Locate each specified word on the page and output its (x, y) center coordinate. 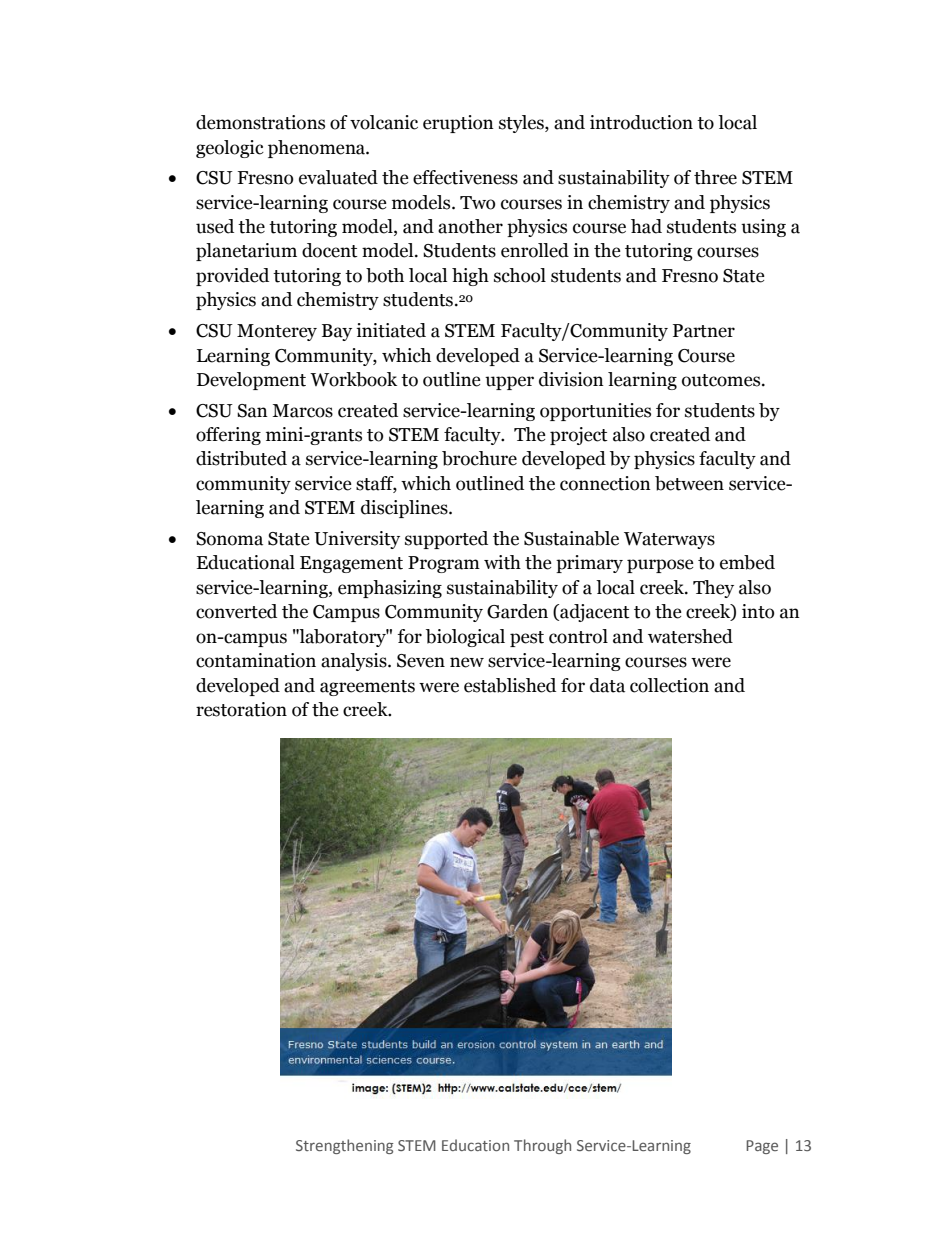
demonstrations (260, 122)
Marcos (302, 411)
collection (669, 685)
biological (465, 638)
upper (509, 383)
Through (542, 1146)
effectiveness (465, 177)
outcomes (722, 380)
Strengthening (345, 1146)
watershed (690, 636)
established (510, 685)
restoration (241, 709)
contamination (256, 660)
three (715, 177)
